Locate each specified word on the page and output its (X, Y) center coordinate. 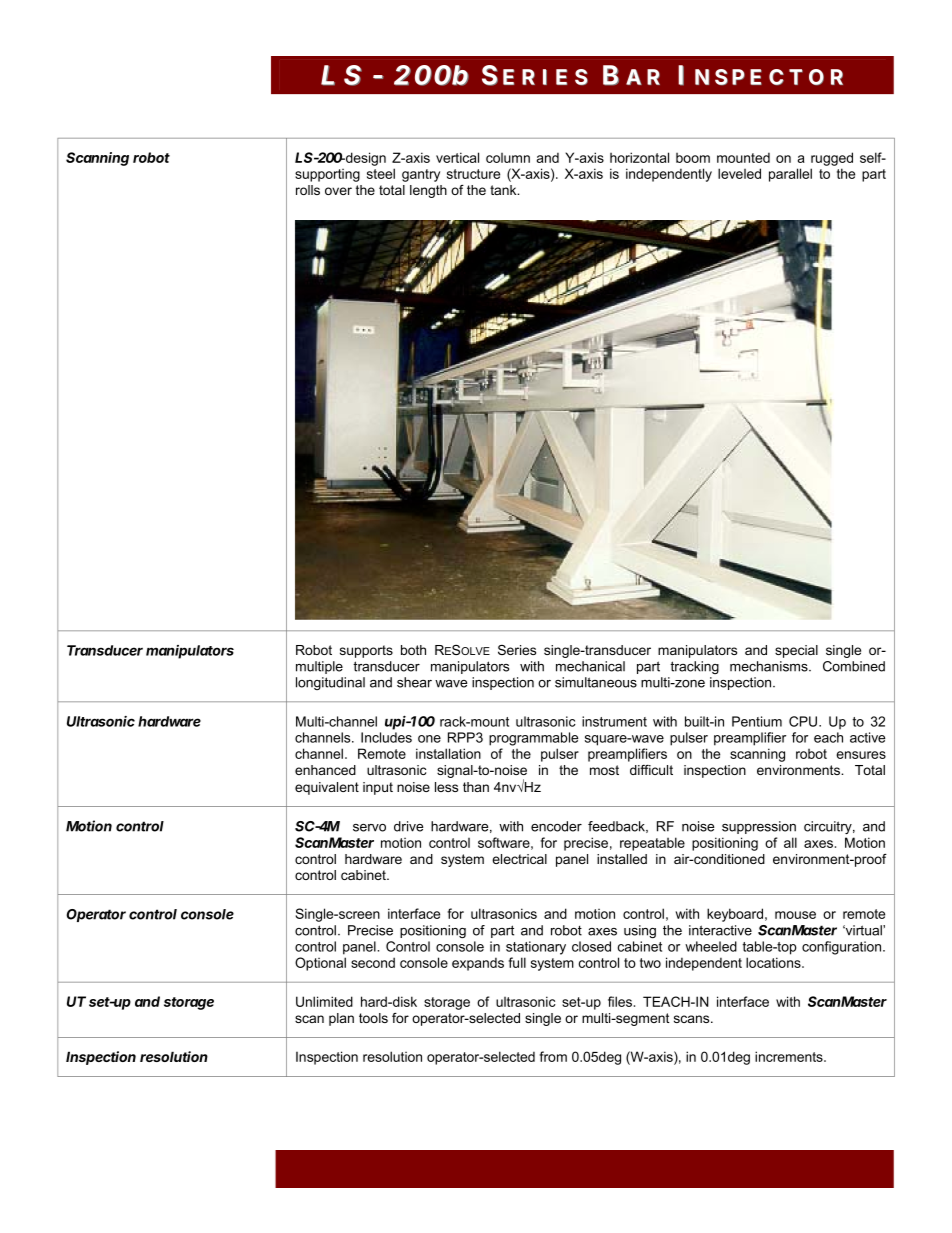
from (553, 1056)
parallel (790, 175)
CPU (804, 721)
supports (366, 651)
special (796, 651)
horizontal (639, 157)
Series (517, 650)
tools (373, 1018)
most (604, 770)
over (338, 191)
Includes (386, 737)
